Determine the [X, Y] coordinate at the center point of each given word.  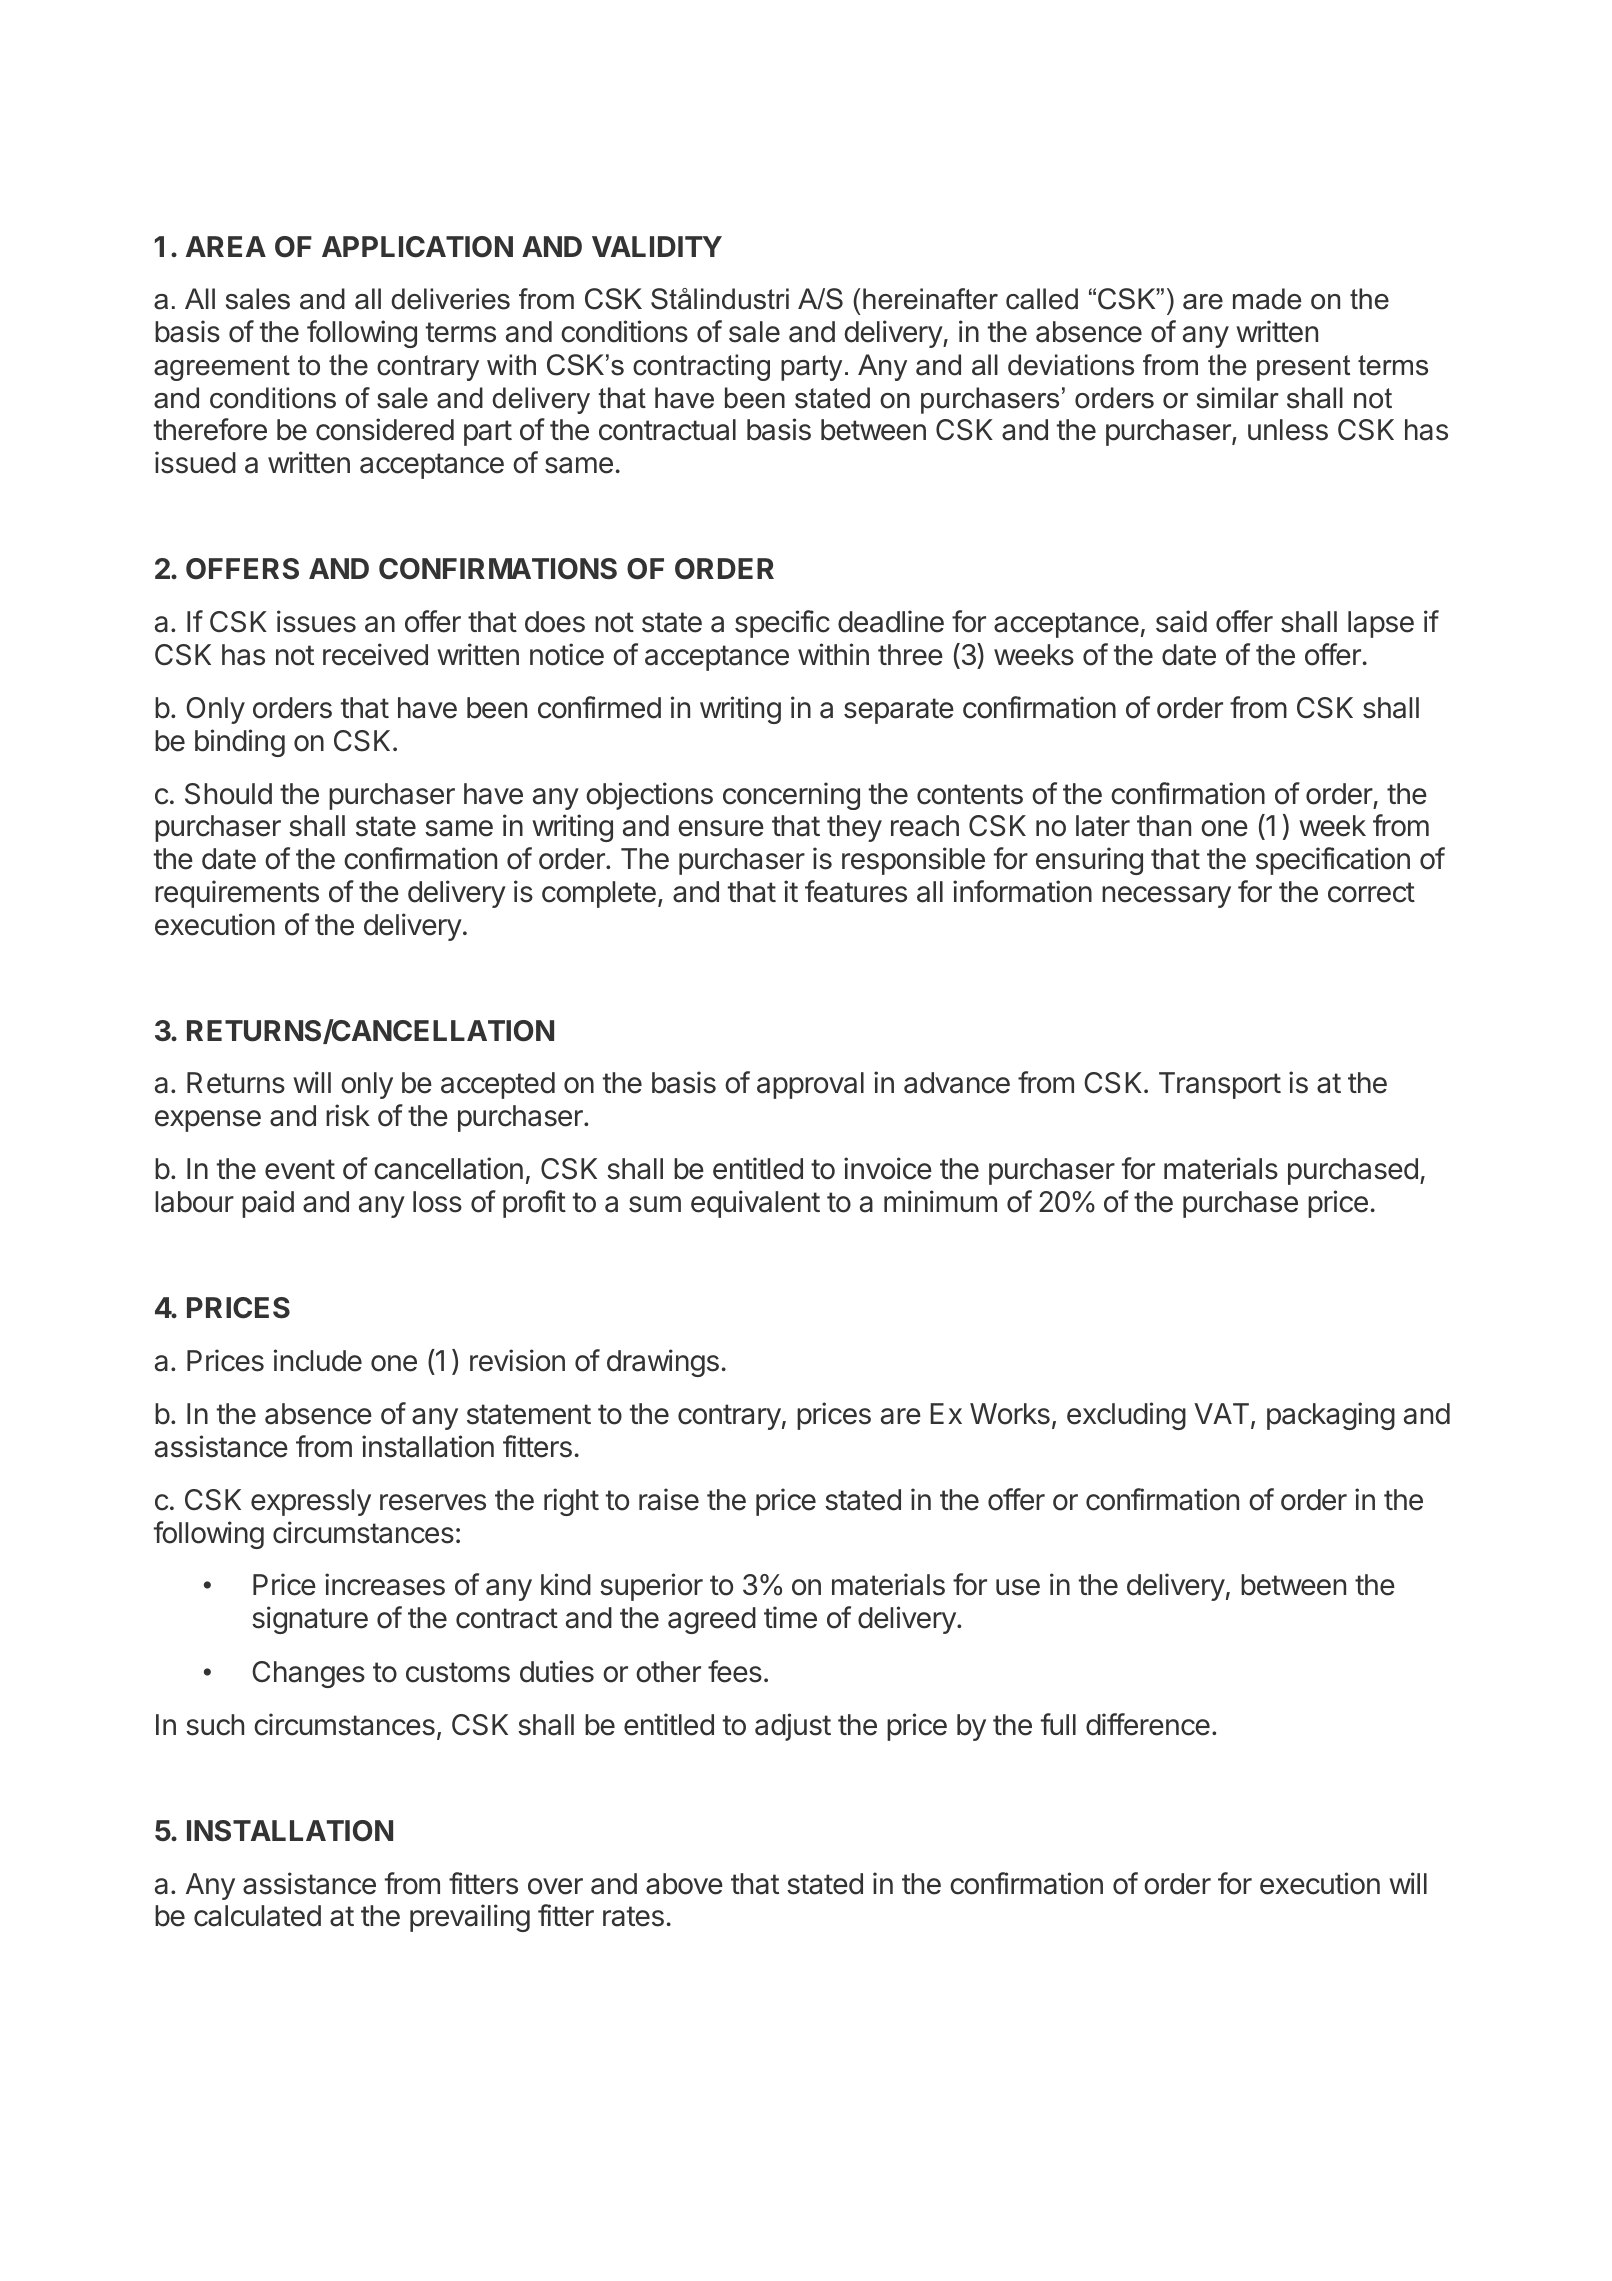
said [1181, 621]
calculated [257, 1916]
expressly [311, 1502]
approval [810, 1085]
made [1267, 299]
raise [669, 1499]
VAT [1223, 1415]
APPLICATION [417, 247]
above [684, 1884]
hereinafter [930, 299]
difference [1148, 1724]
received [375, 654]
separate [899, 711]
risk [348, 1115]
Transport [1220, 1085]
